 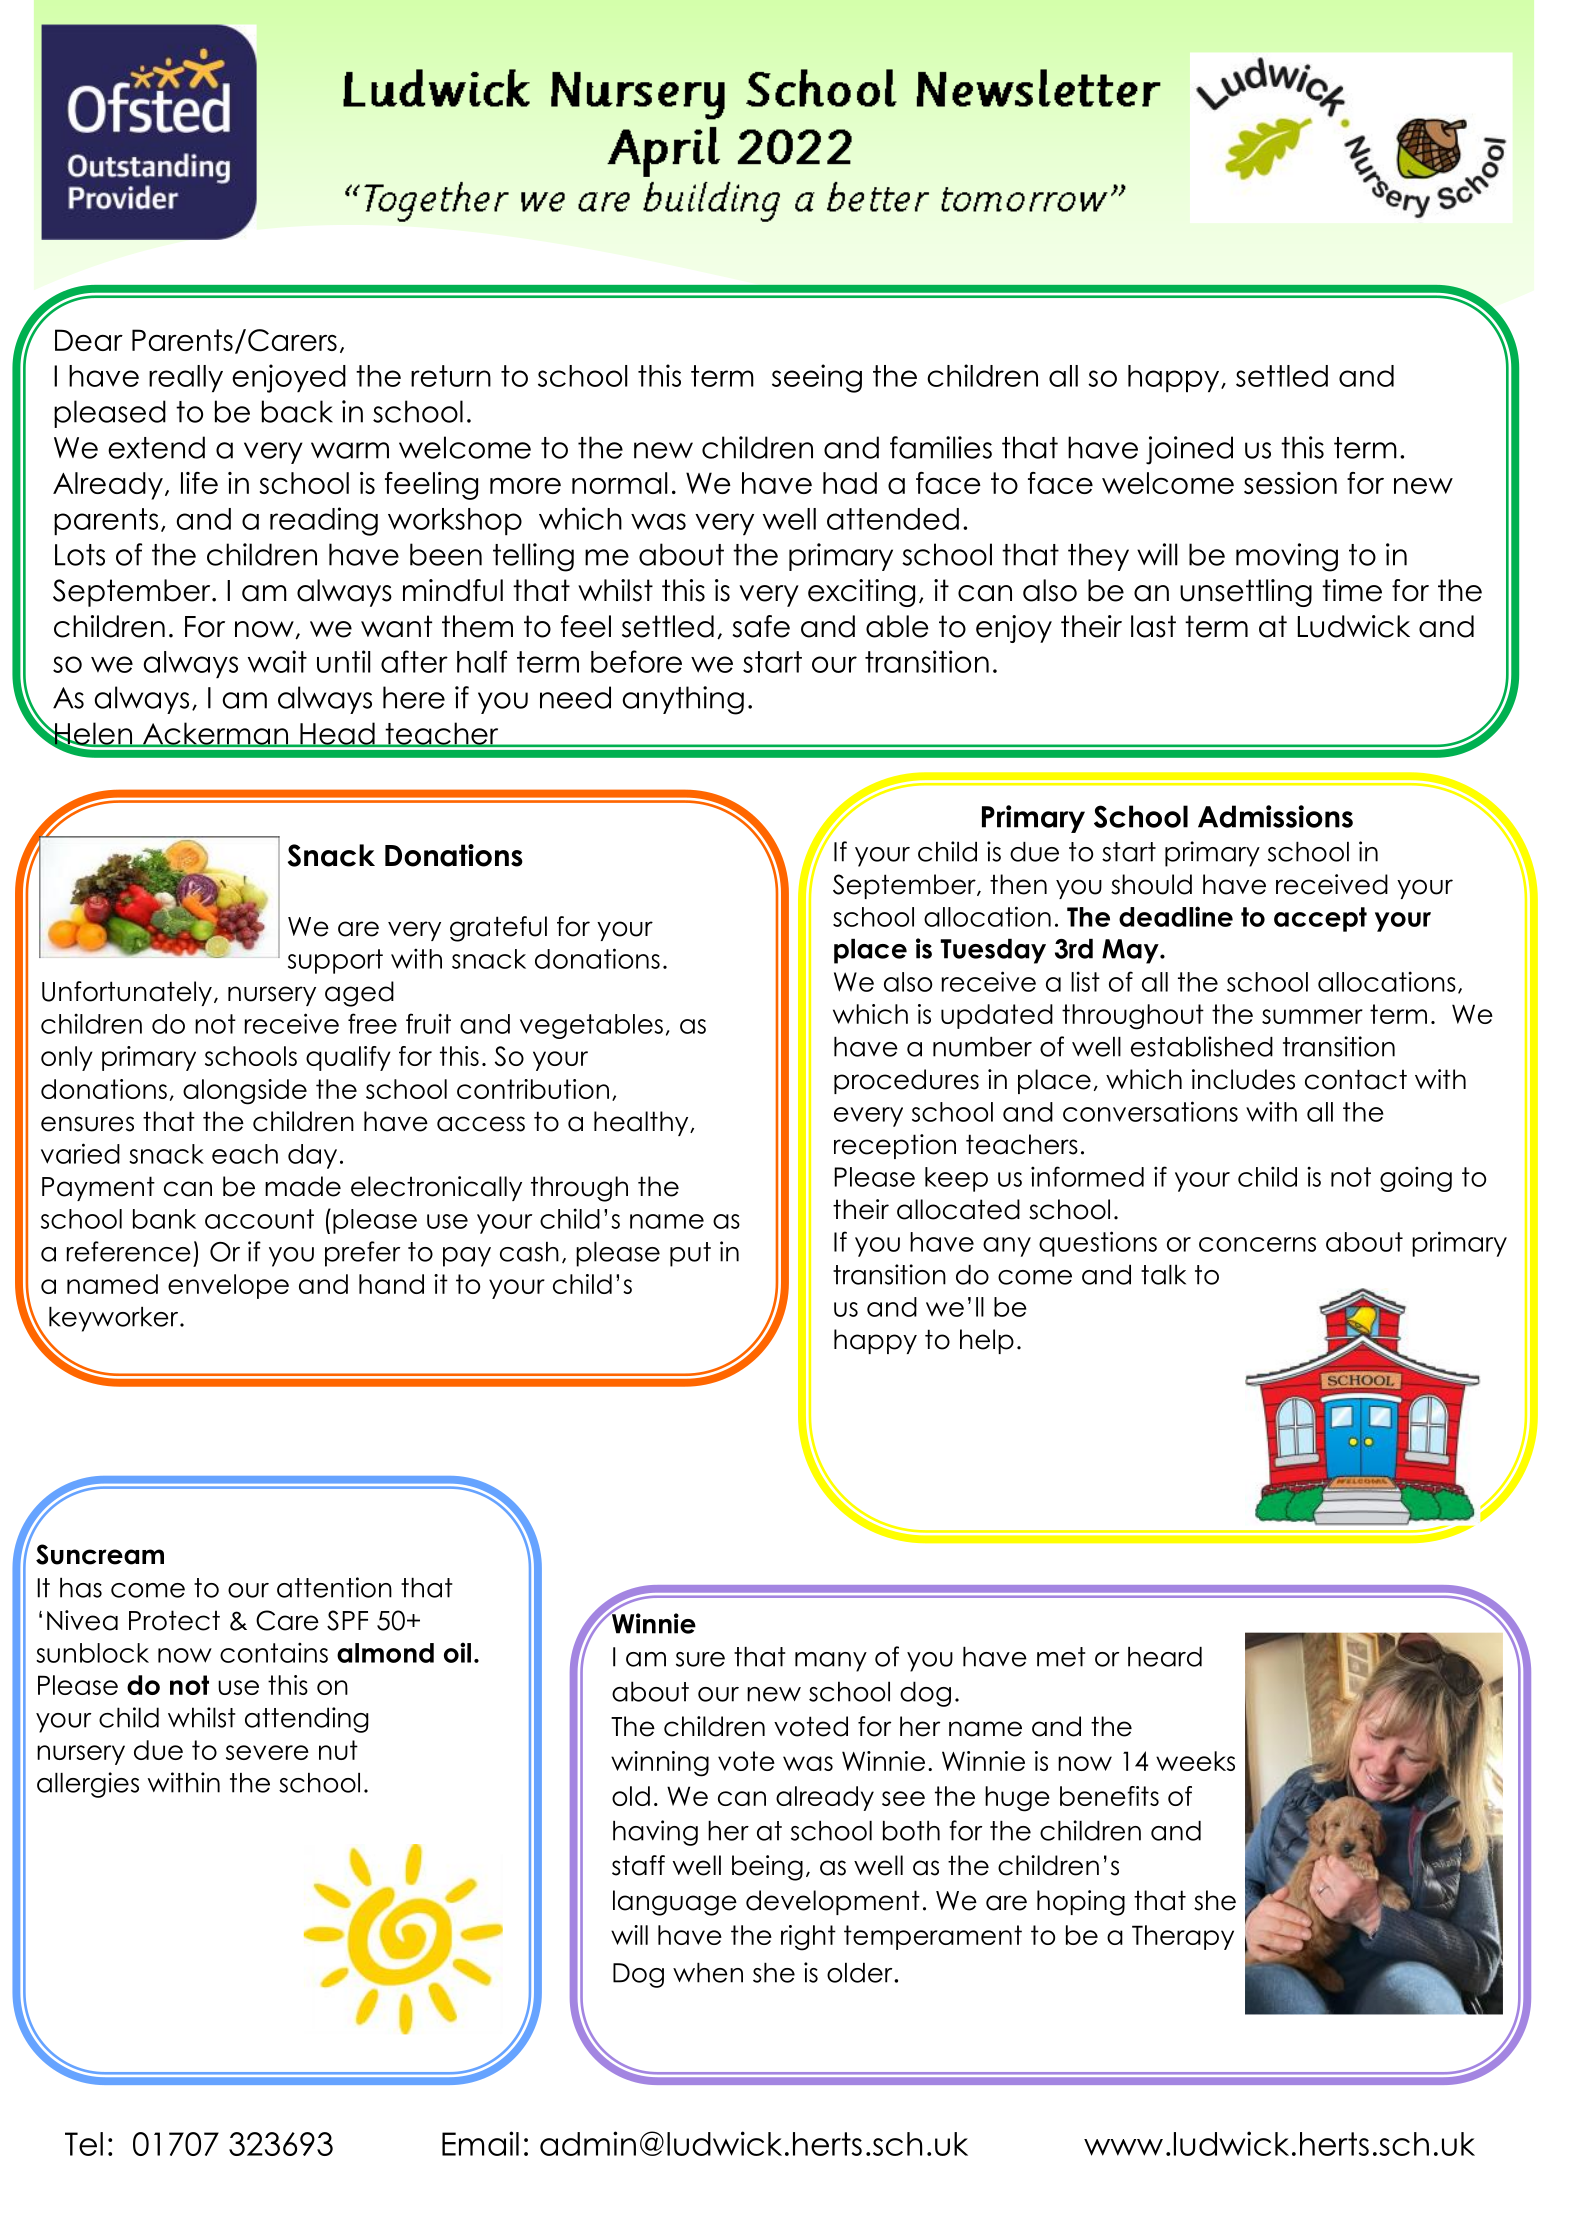 What do you see at coordinates (480, 2143) in the page?
I see `Email` at bounding box center [480, 2143].
